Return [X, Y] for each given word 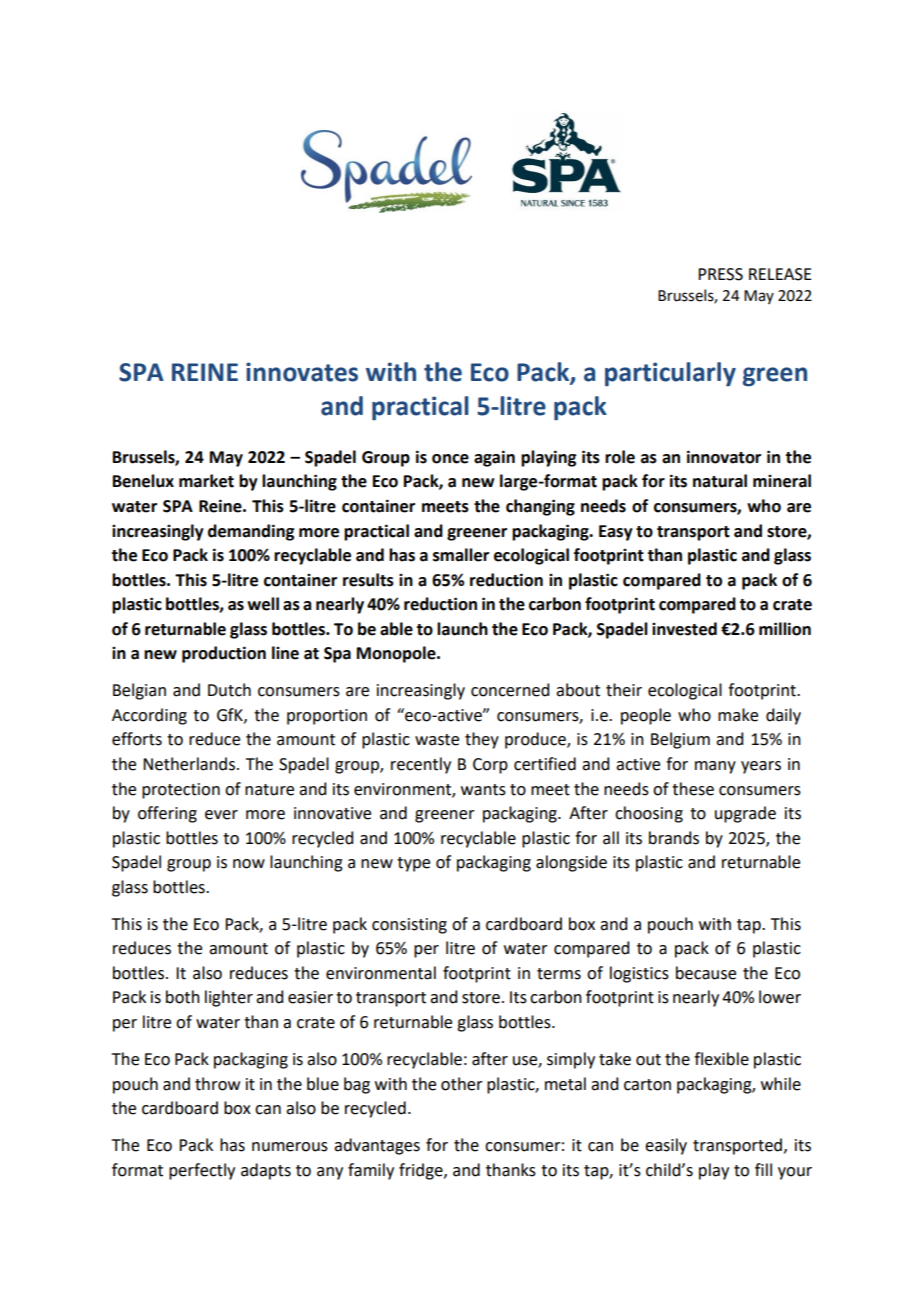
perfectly [202, 1171]
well [263, 604]
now [249, 864]
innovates [302, 372]
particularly [670, 374]
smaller [461, 555]
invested [684, 629]
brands [674, 838]
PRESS [720, 274]
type [413, 864]
